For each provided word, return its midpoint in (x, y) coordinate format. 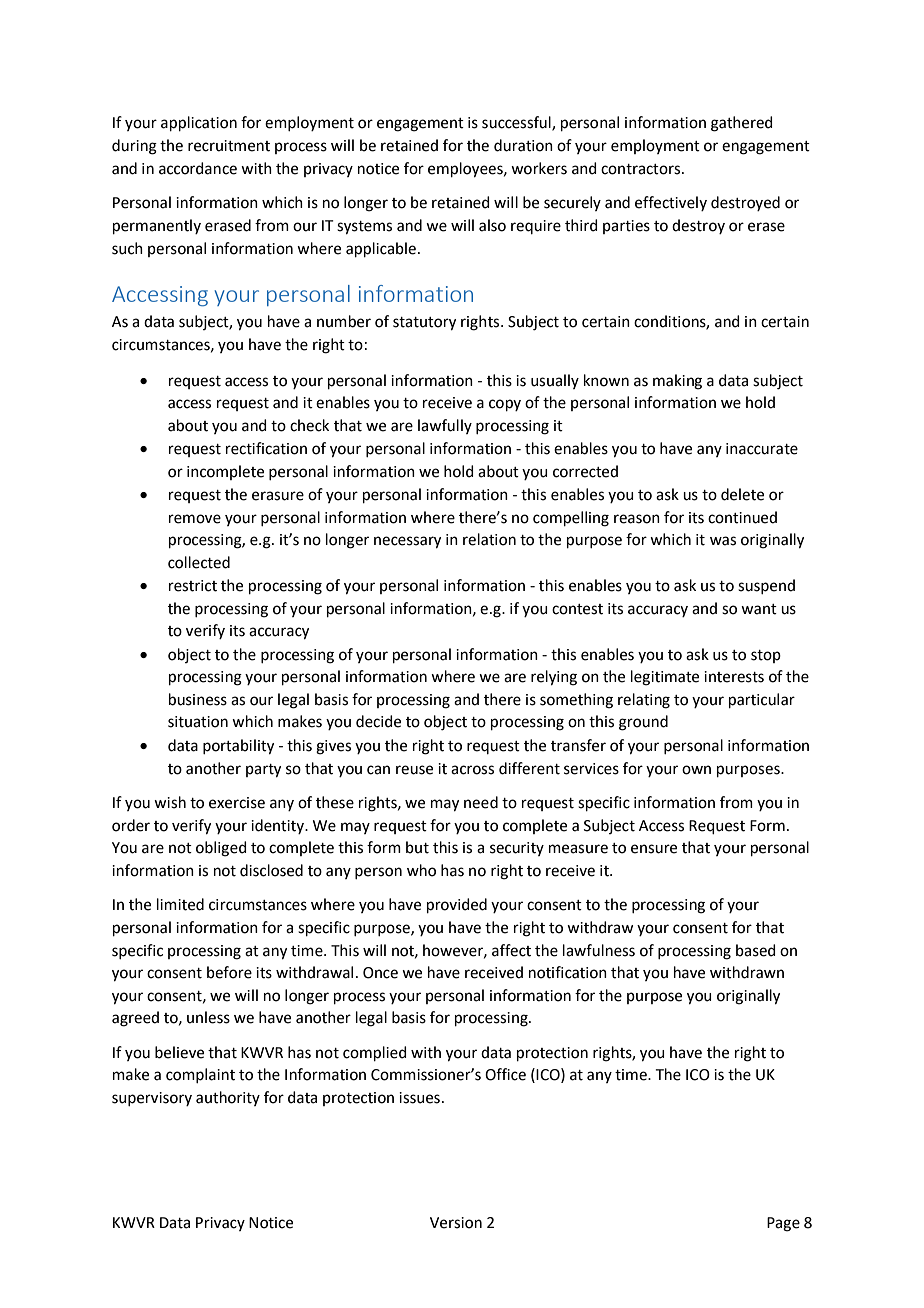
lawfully (445, 426)
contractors (642, 169)
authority (228, 1098)
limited (180, 904)
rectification (266, 448)
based (756, 950)
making (677, 382)
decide (378, 721)
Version (456, 1223)
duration (523, 145)
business (198, 699)
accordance (198, 168)
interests (734, 677)
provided (457, 905)
